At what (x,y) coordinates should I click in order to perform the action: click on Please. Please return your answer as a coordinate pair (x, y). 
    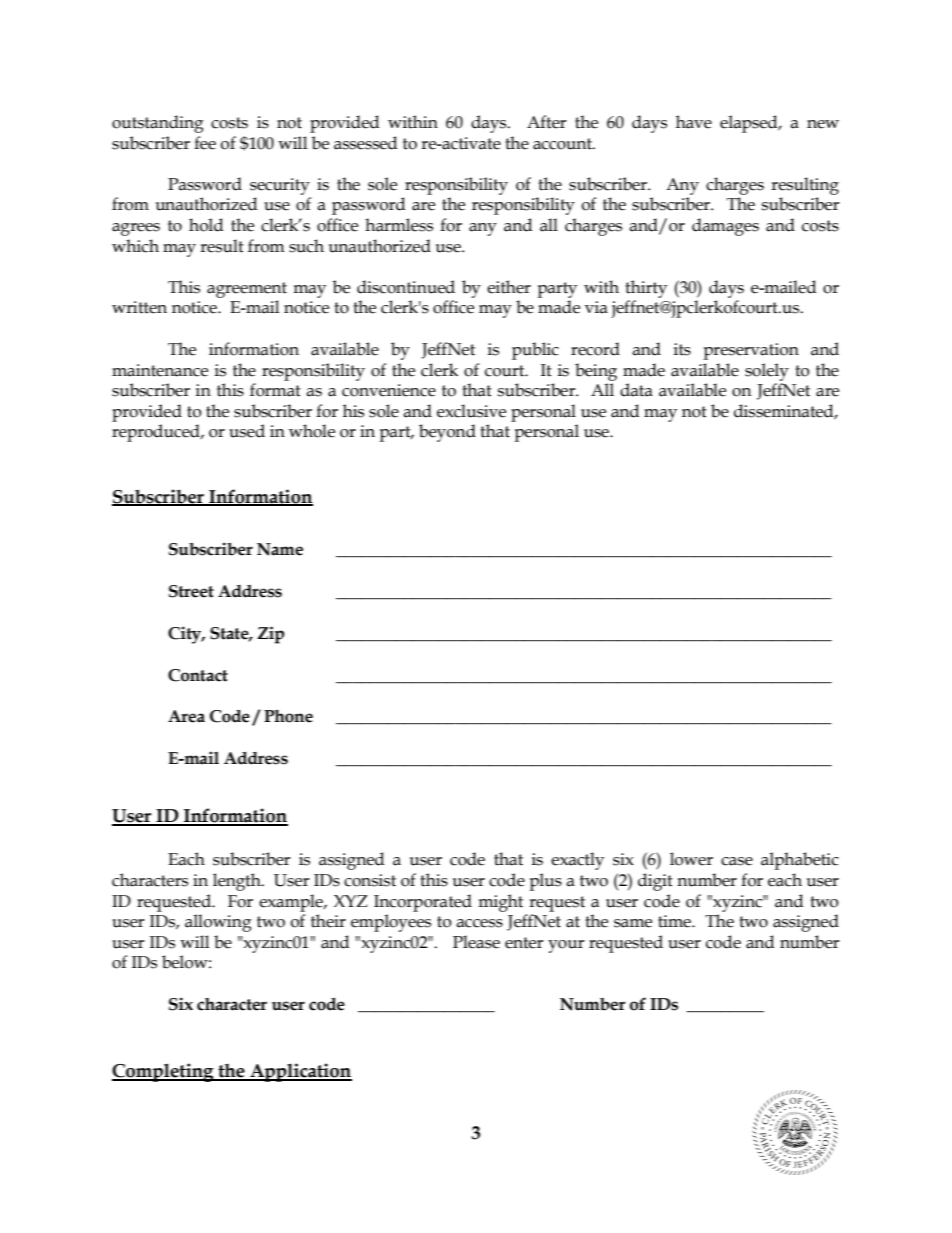
    Looking at the image, I should click on (476, 942).
